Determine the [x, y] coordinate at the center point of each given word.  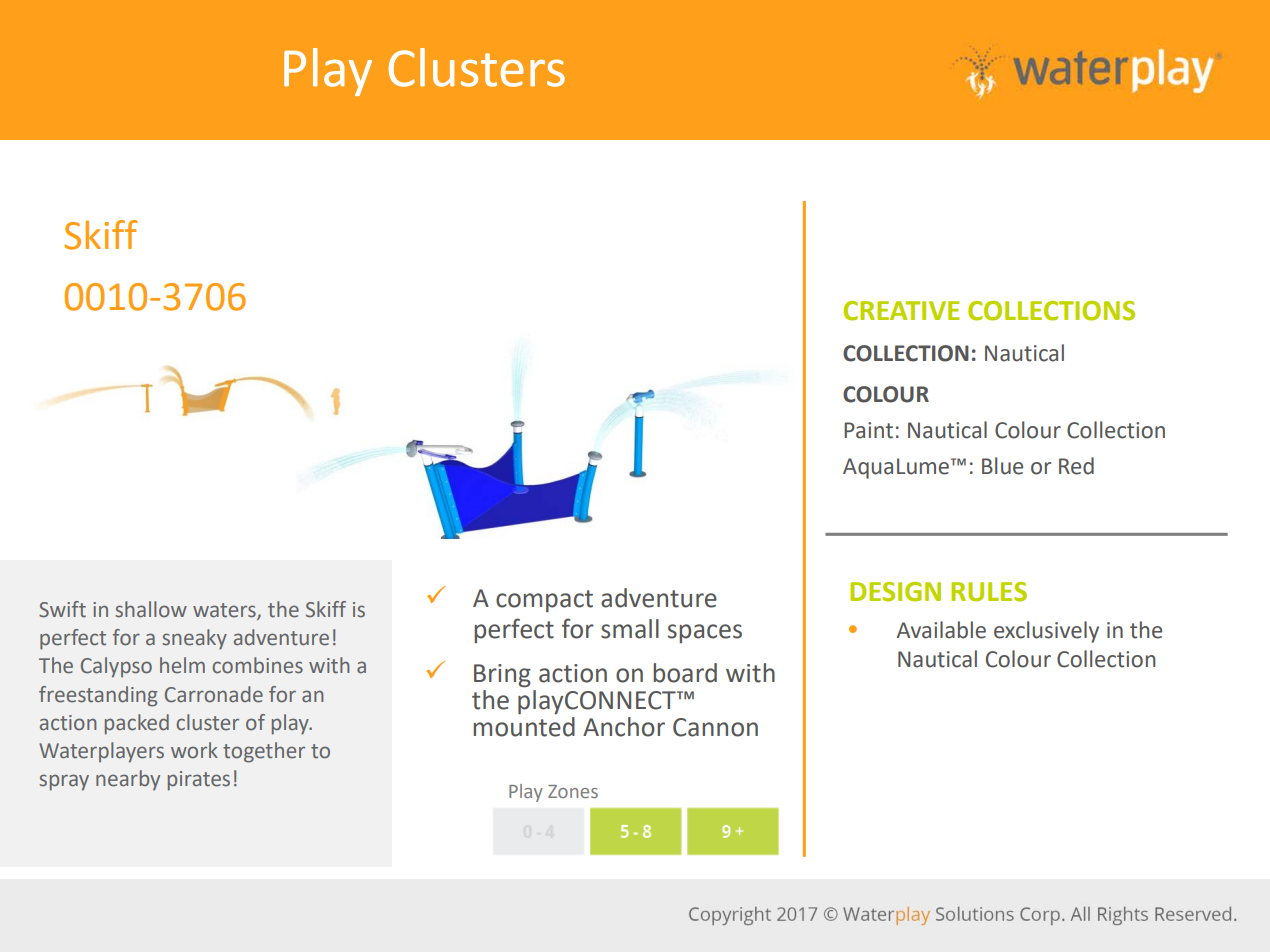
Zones [573, 791]
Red [1076, 466]
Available [941, 630]
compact [544, 601]
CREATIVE [902, 311]
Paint [868, 430]
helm [182, 665]
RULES [989, 592]
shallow [151, 609]
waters [225, 611]
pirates [199, 781]
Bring [502, 676]
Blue [1002, 466]
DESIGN [895, 592]
